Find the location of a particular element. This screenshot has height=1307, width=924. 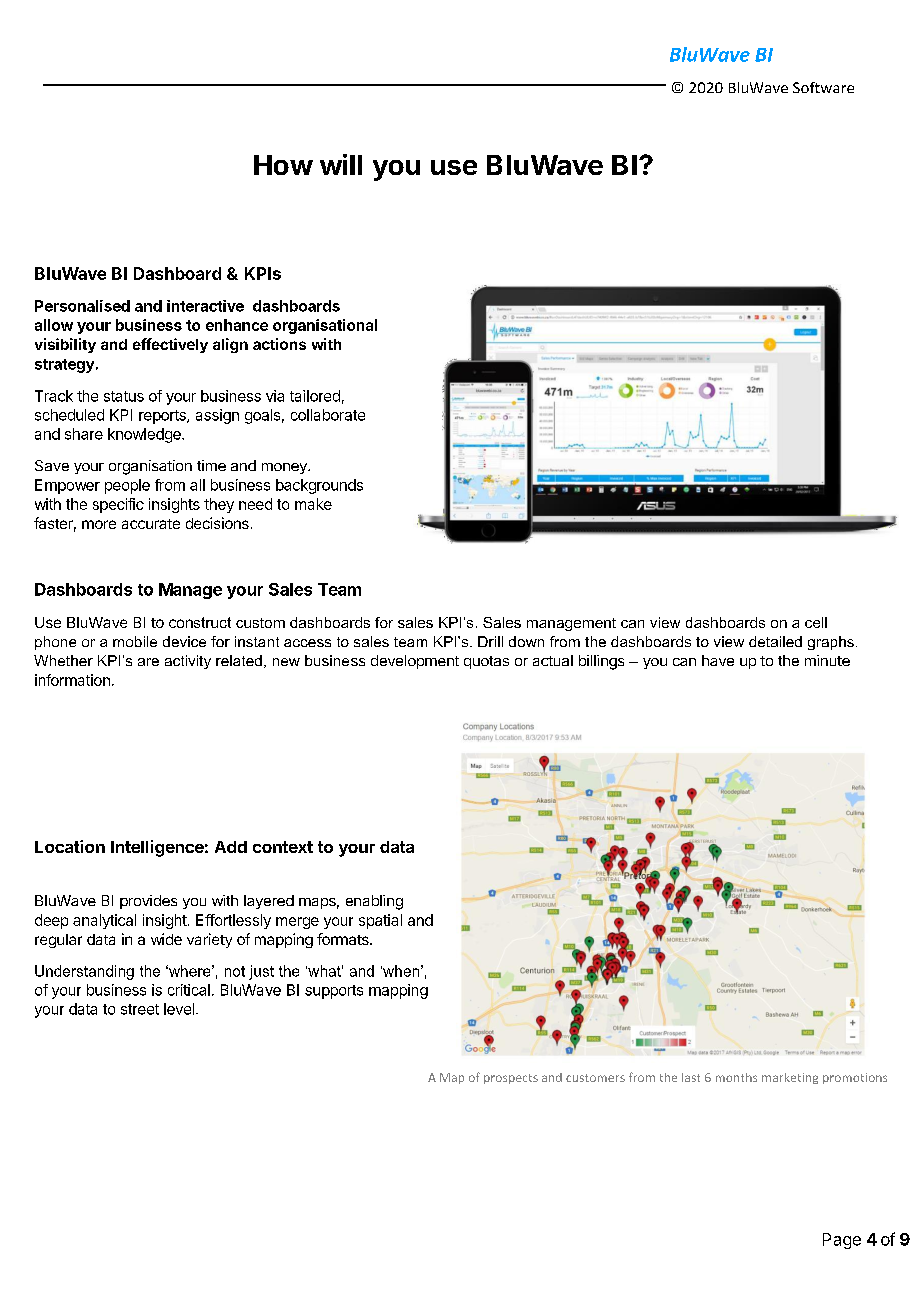

will is located at coordinates (341, 164).
